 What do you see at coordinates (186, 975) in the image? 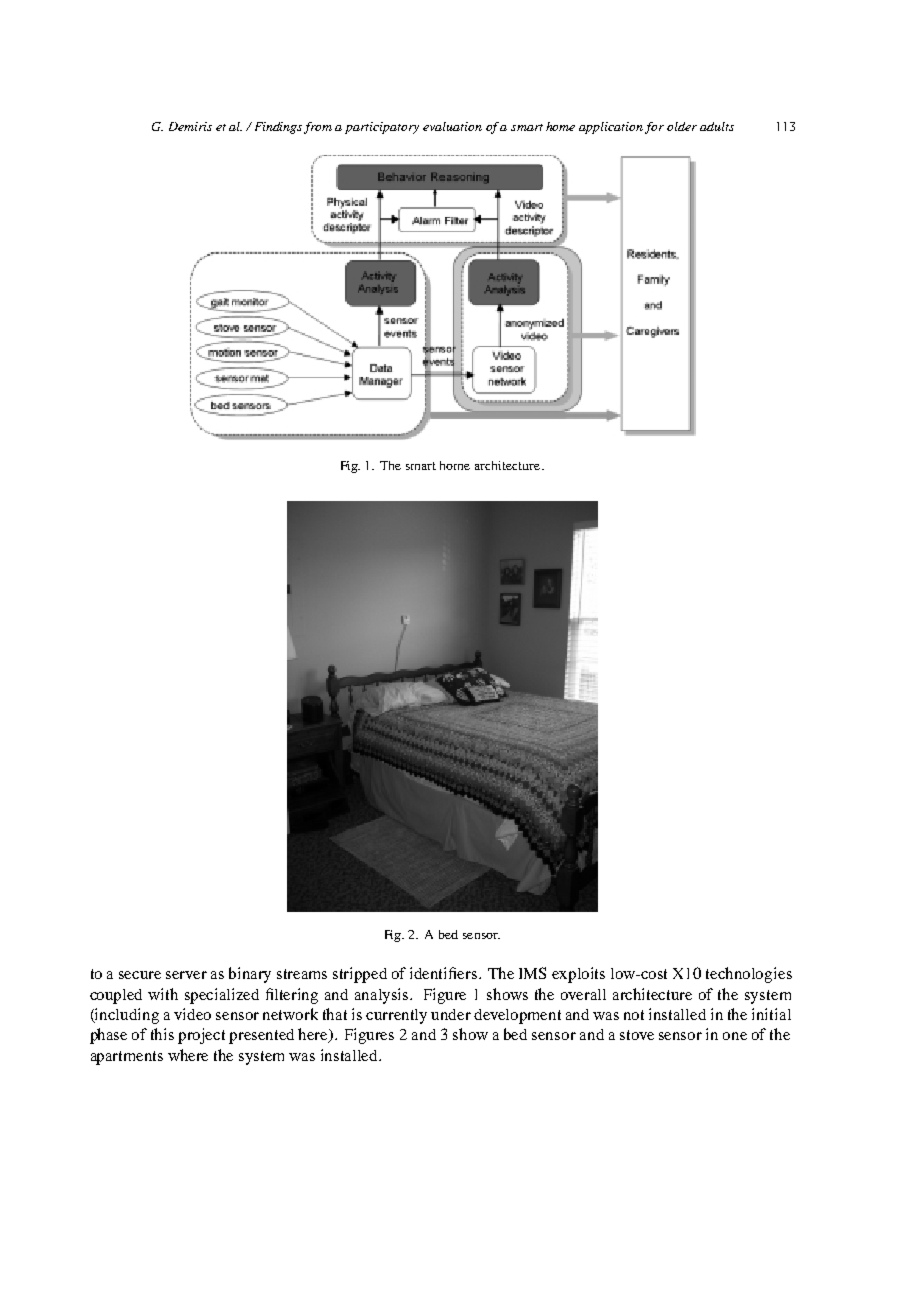
I see `server` at bounding box center [186, 975].
